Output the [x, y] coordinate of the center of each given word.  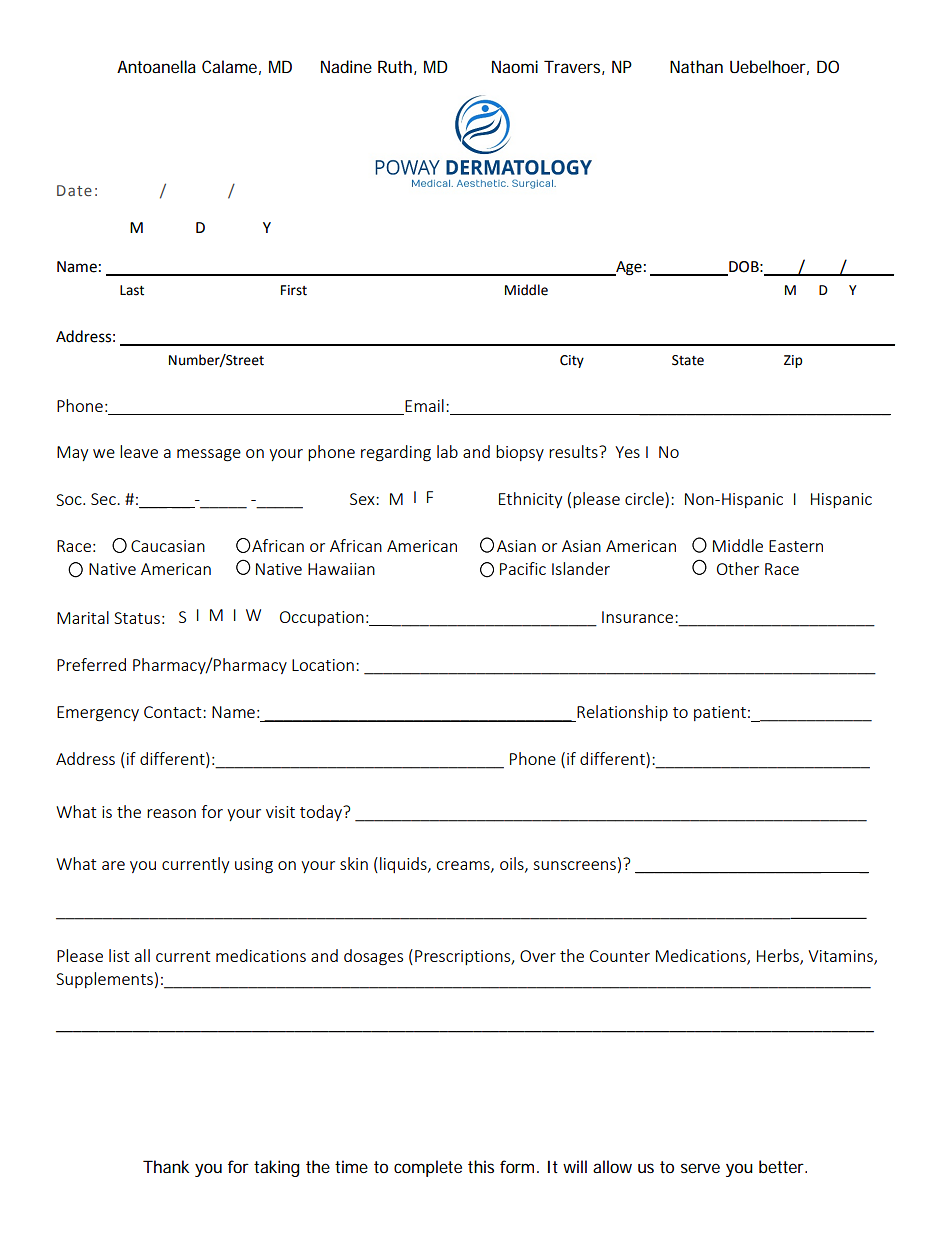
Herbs [779, 957]
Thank [166, 1166]
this [481, 1166]
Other [738, 568]
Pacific [523, 568]
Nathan [696, 66]
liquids [404, 865]
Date [74, 190]
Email [424, 405]
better [782, 1166]
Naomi [515, 66]
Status [137, 618]
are [113, 865]
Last [132, 290]
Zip [793, 361]
